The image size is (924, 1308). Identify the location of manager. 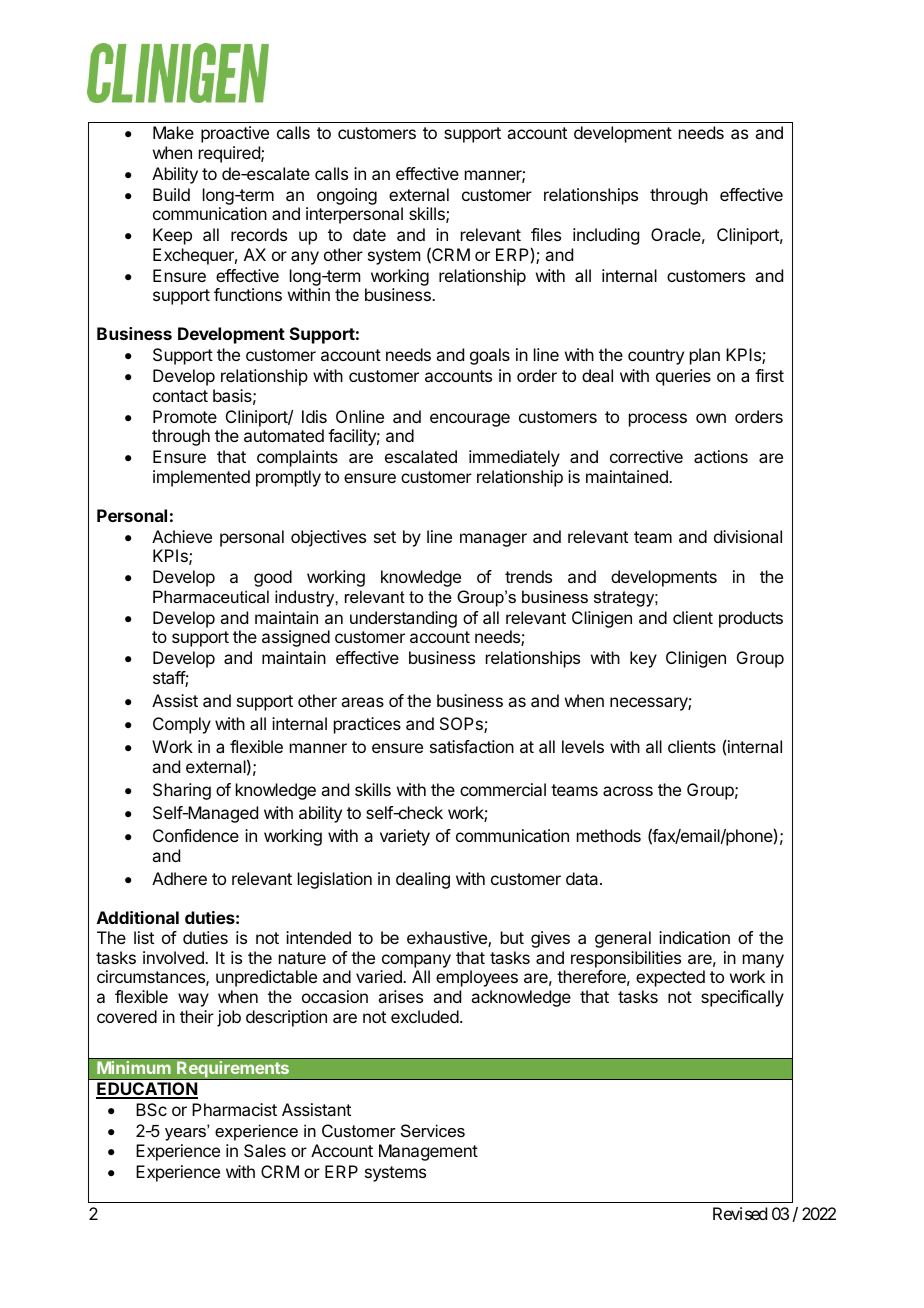
(493, 540).
